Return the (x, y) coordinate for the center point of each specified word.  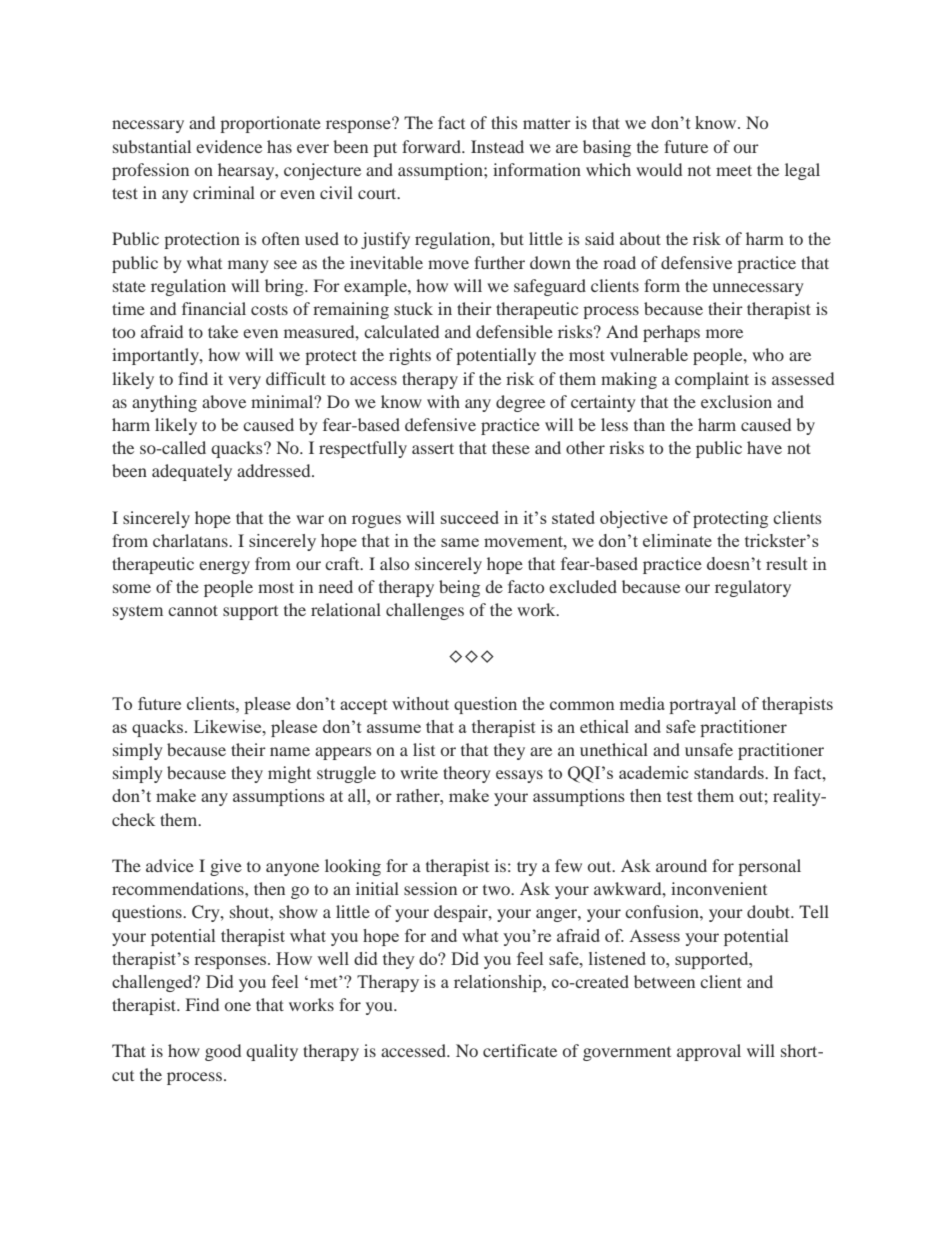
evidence (229, 146)
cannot (193, 610)
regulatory (753, 588)
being (459, 588)
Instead (497, 146)
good (223, 1052)
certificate (520, 1050)
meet (734, 170)
